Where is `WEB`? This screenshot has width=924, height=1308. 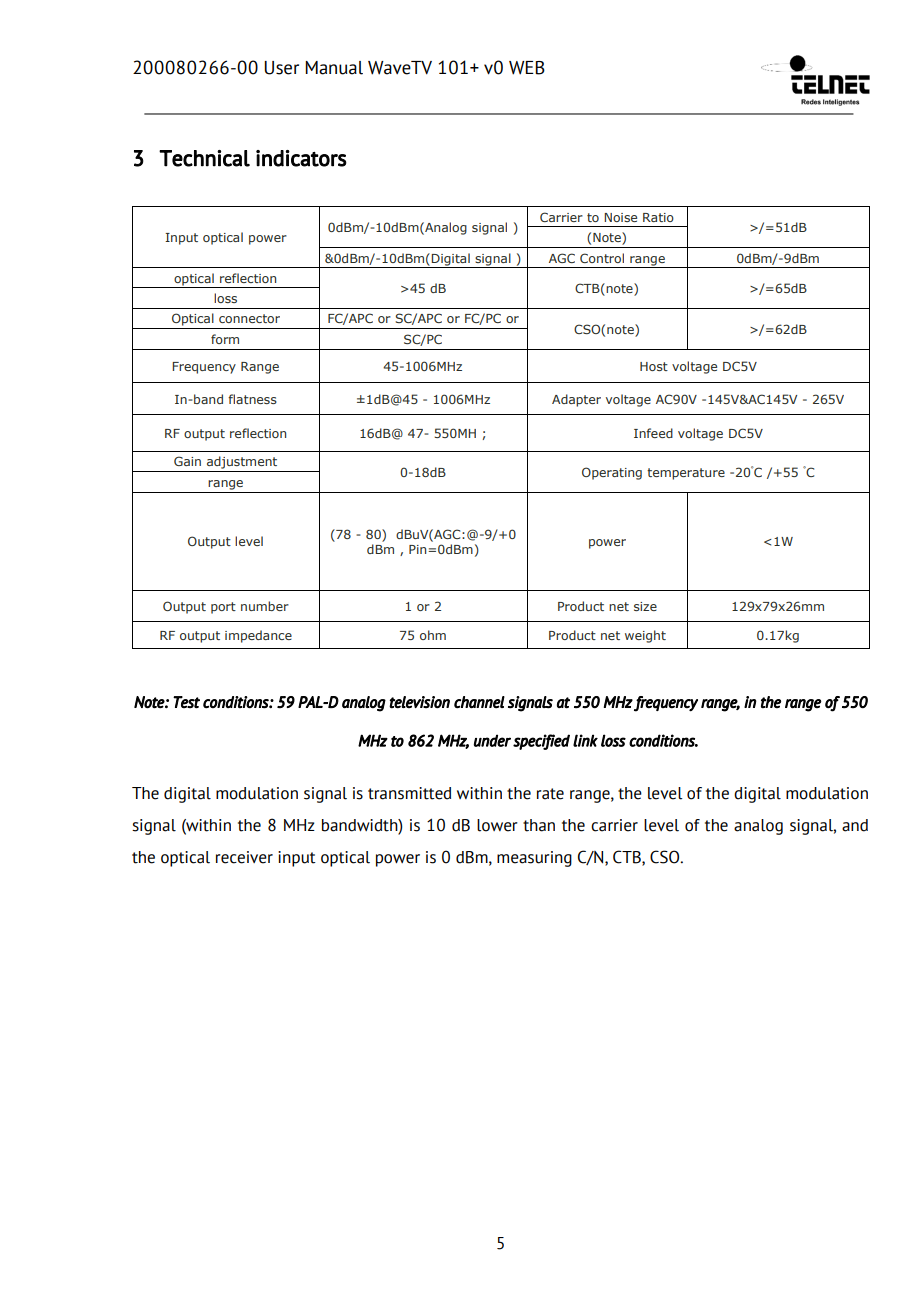
WEB is located at coordinates (527, 68).
